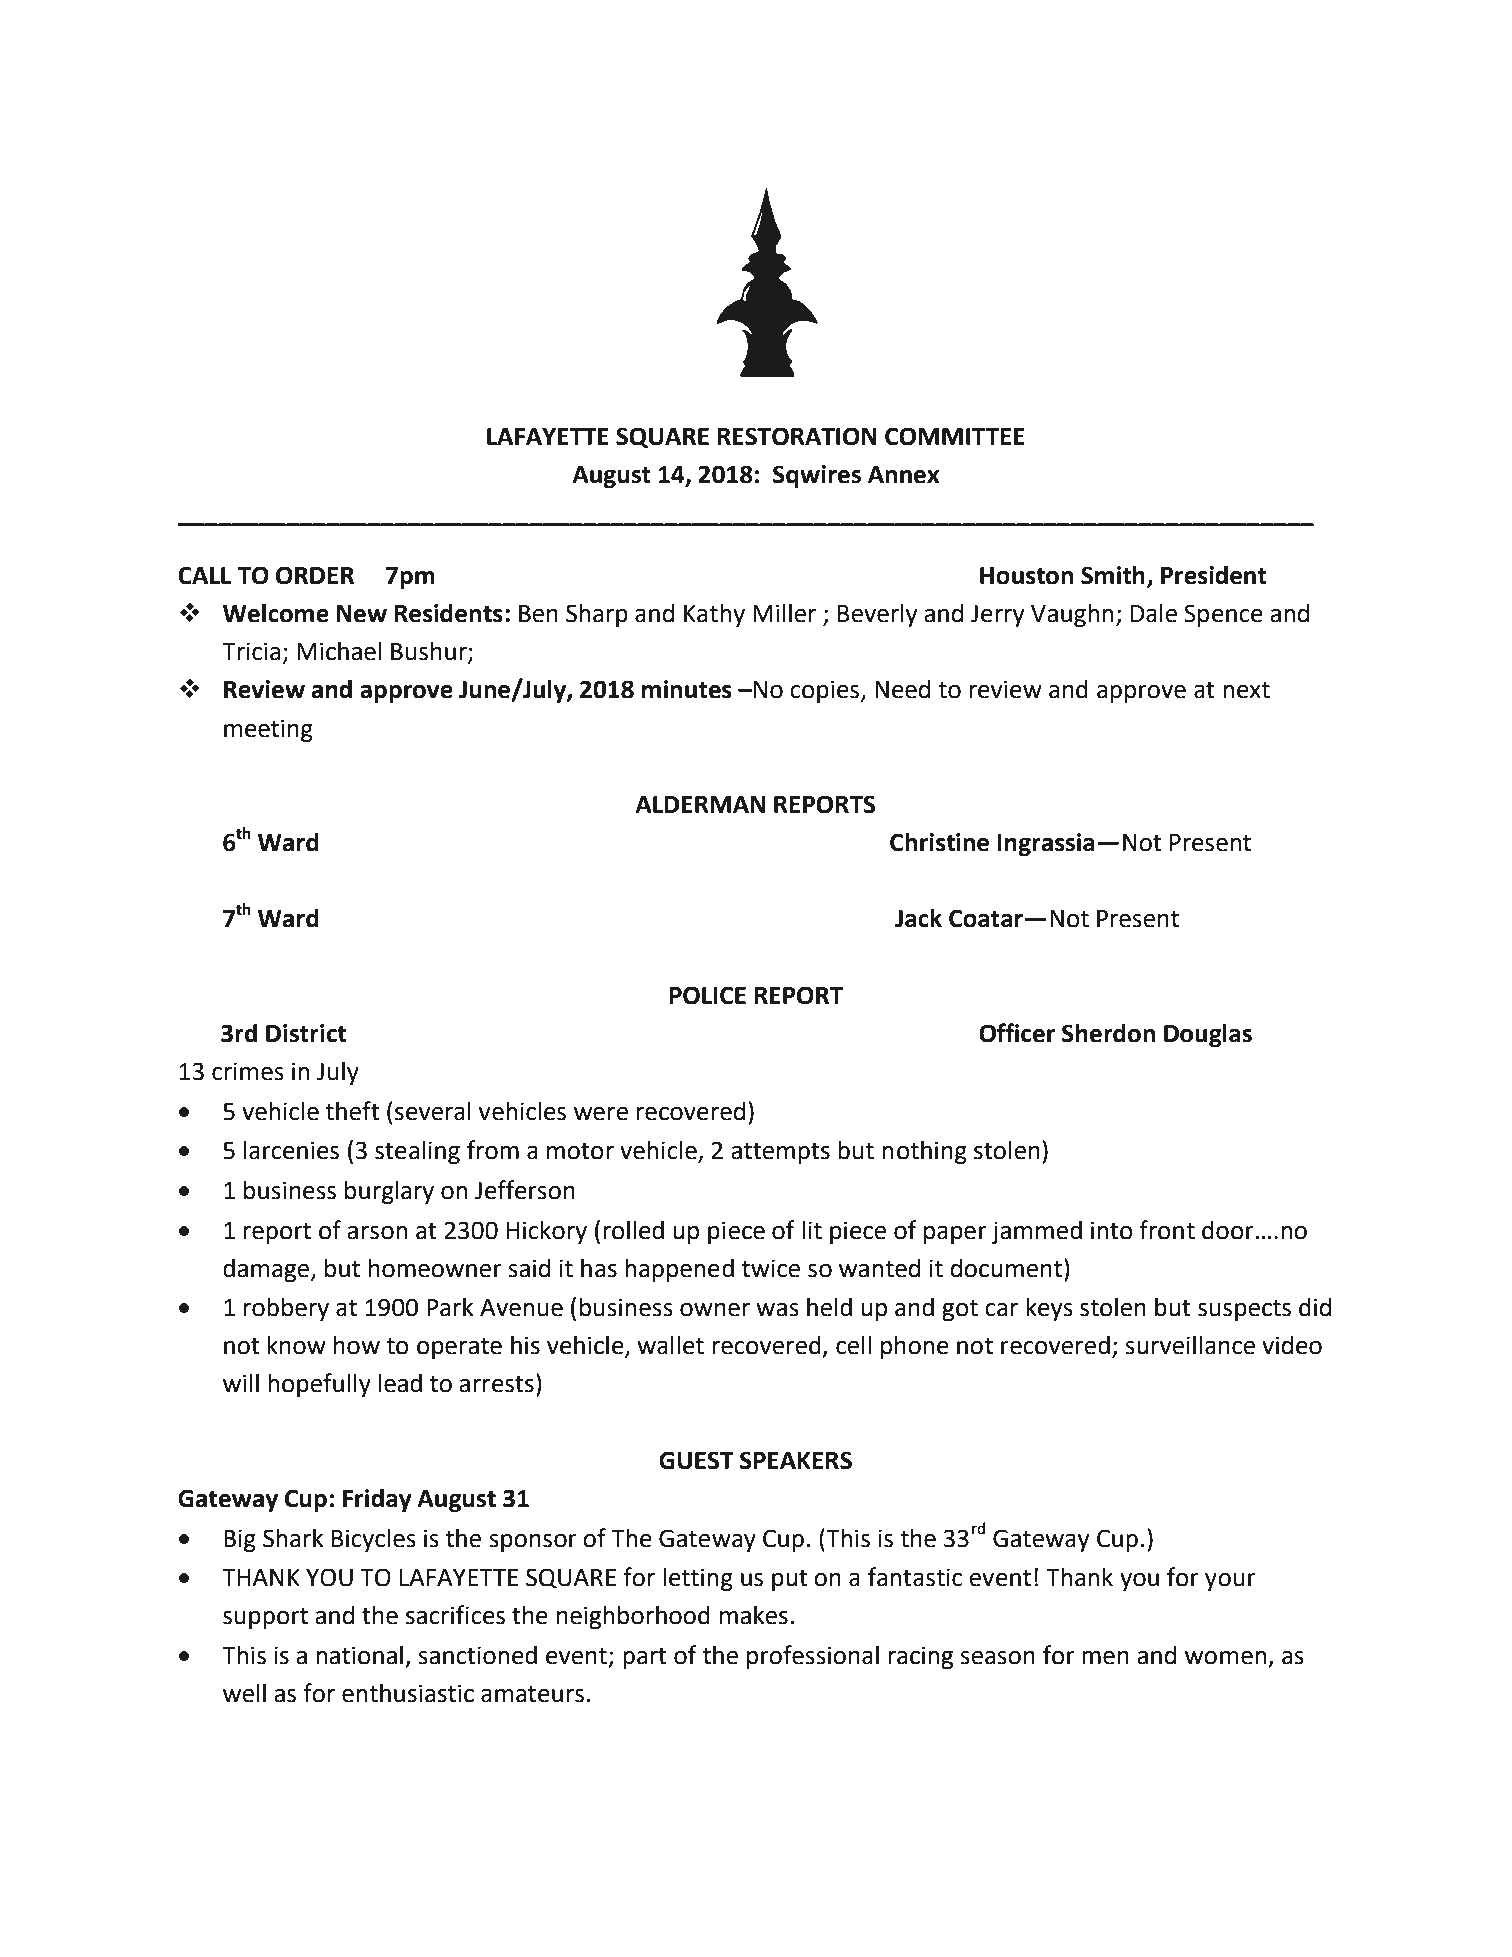 The height and width of the screenshot is (1957, 1512). What do you see at coordinates (707, 995) in the screenshot?
I see `POLICE` at bounding box center [707, 995].
